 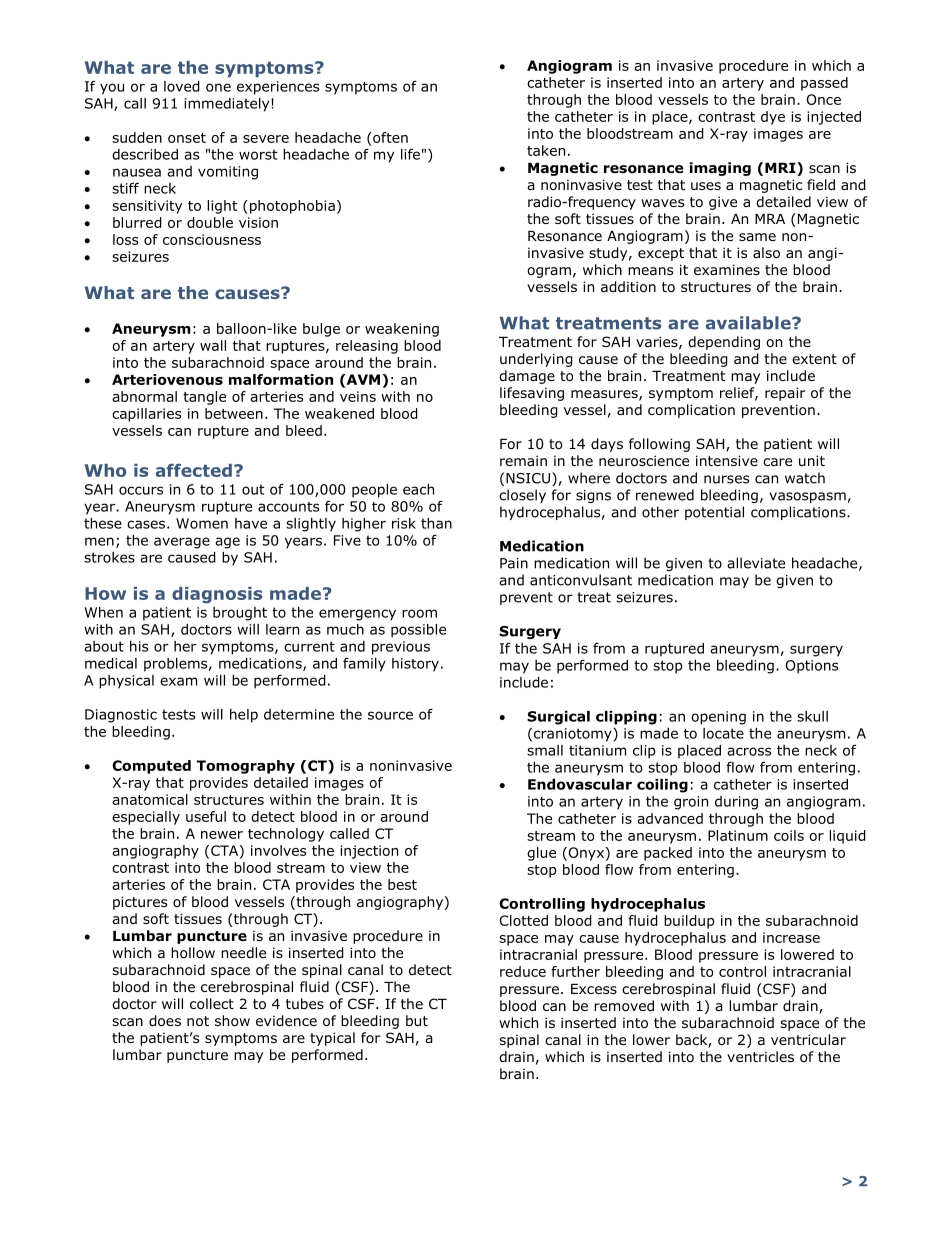 I want to click on average, so click(x=182, y=543).
